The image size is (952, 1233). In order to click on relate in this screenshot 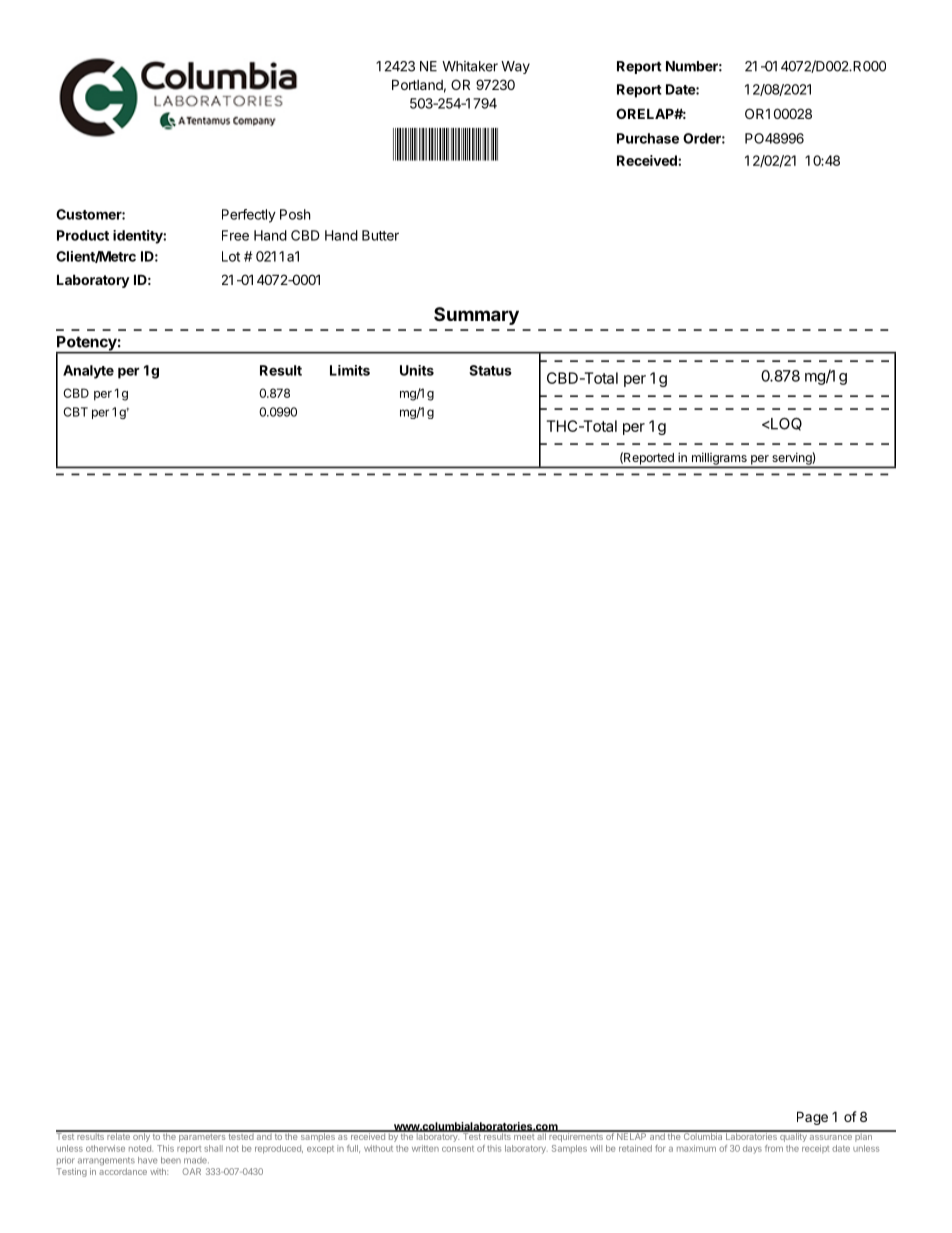, I will do `click(118, 1135)`.
